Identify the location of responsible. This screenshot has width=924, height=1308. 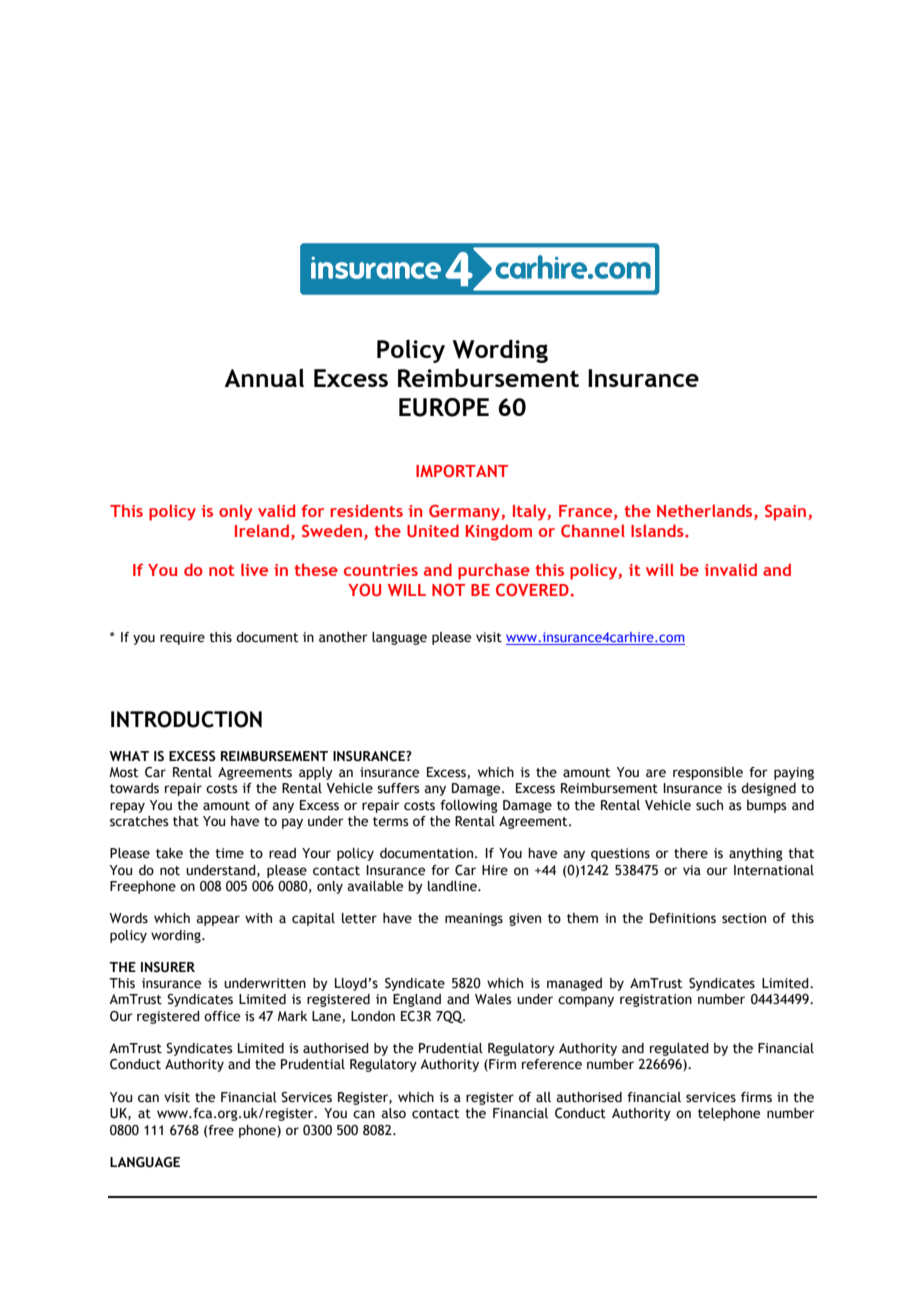
(708, 773).
